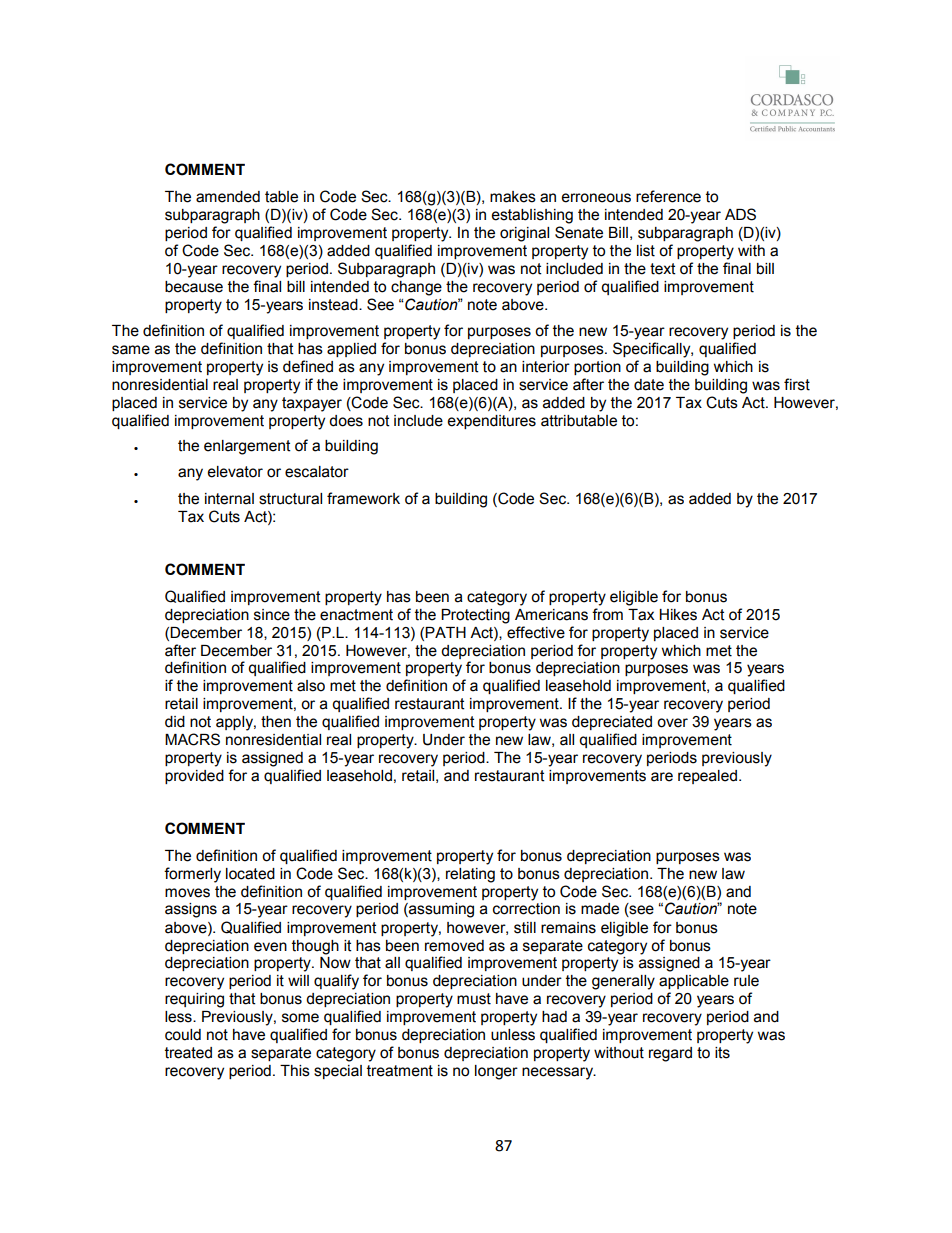 The image size is (952, 1233). What do you see at coordinates (496, 1072) in the screenshot?
I see `longer` at bounding box center [496, 1072].
